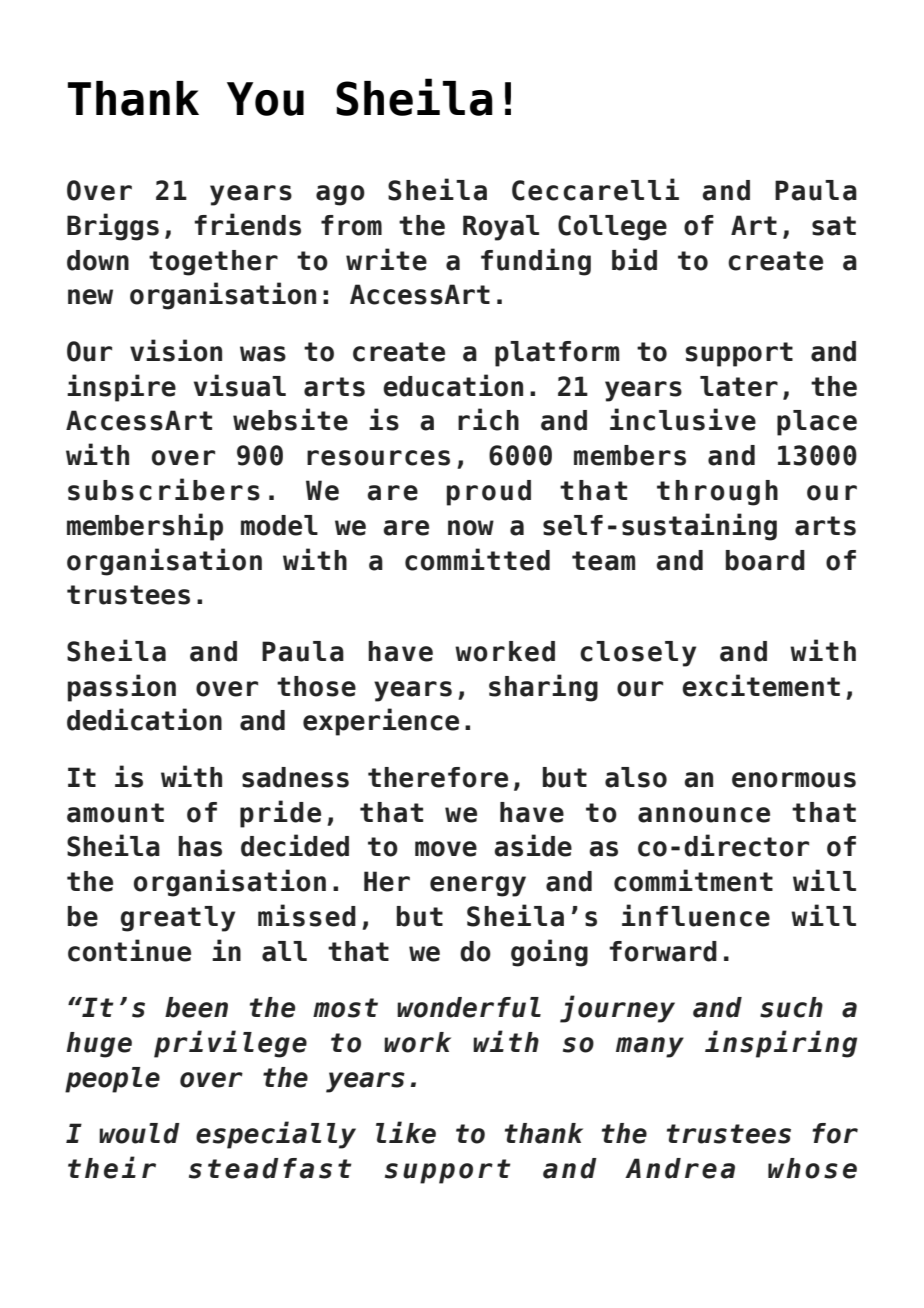  Describe the element at coordinates (139, 1133) in the screenshot. I see `would` at that location.
